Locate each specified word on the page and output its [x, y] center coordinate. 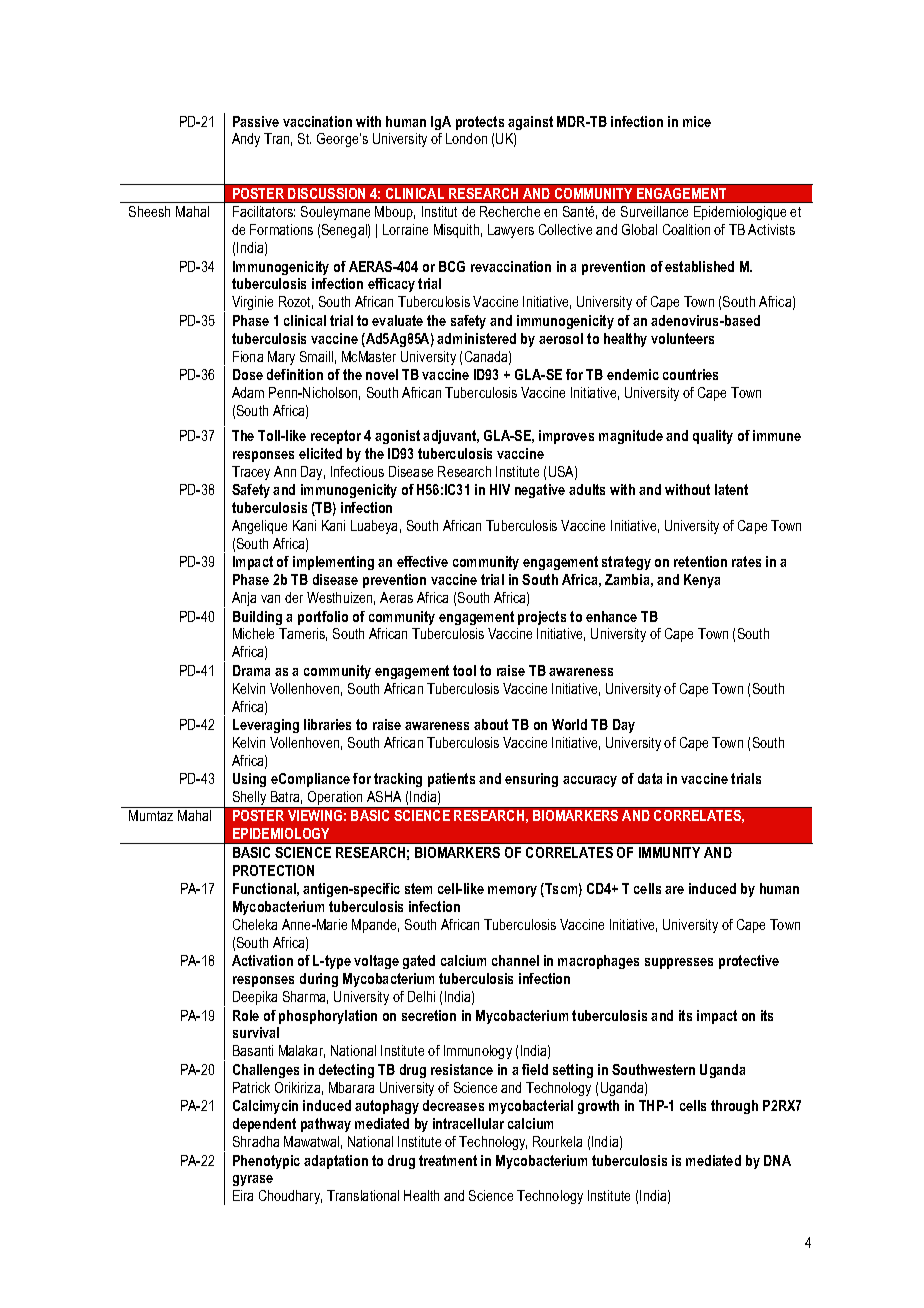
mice [697, 121]
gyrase [253, 1180]
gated [419, 962]
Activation [262, 960]
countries [690, 374]
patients [451, 780]
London [466, 138]
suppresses [679, 963]
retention [700, 561]
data [650, 778]
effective [422, 561]
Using [249, 780]
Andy [246, 140]
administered [476, 338]
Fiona [248, 356]
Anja [244, 599]
